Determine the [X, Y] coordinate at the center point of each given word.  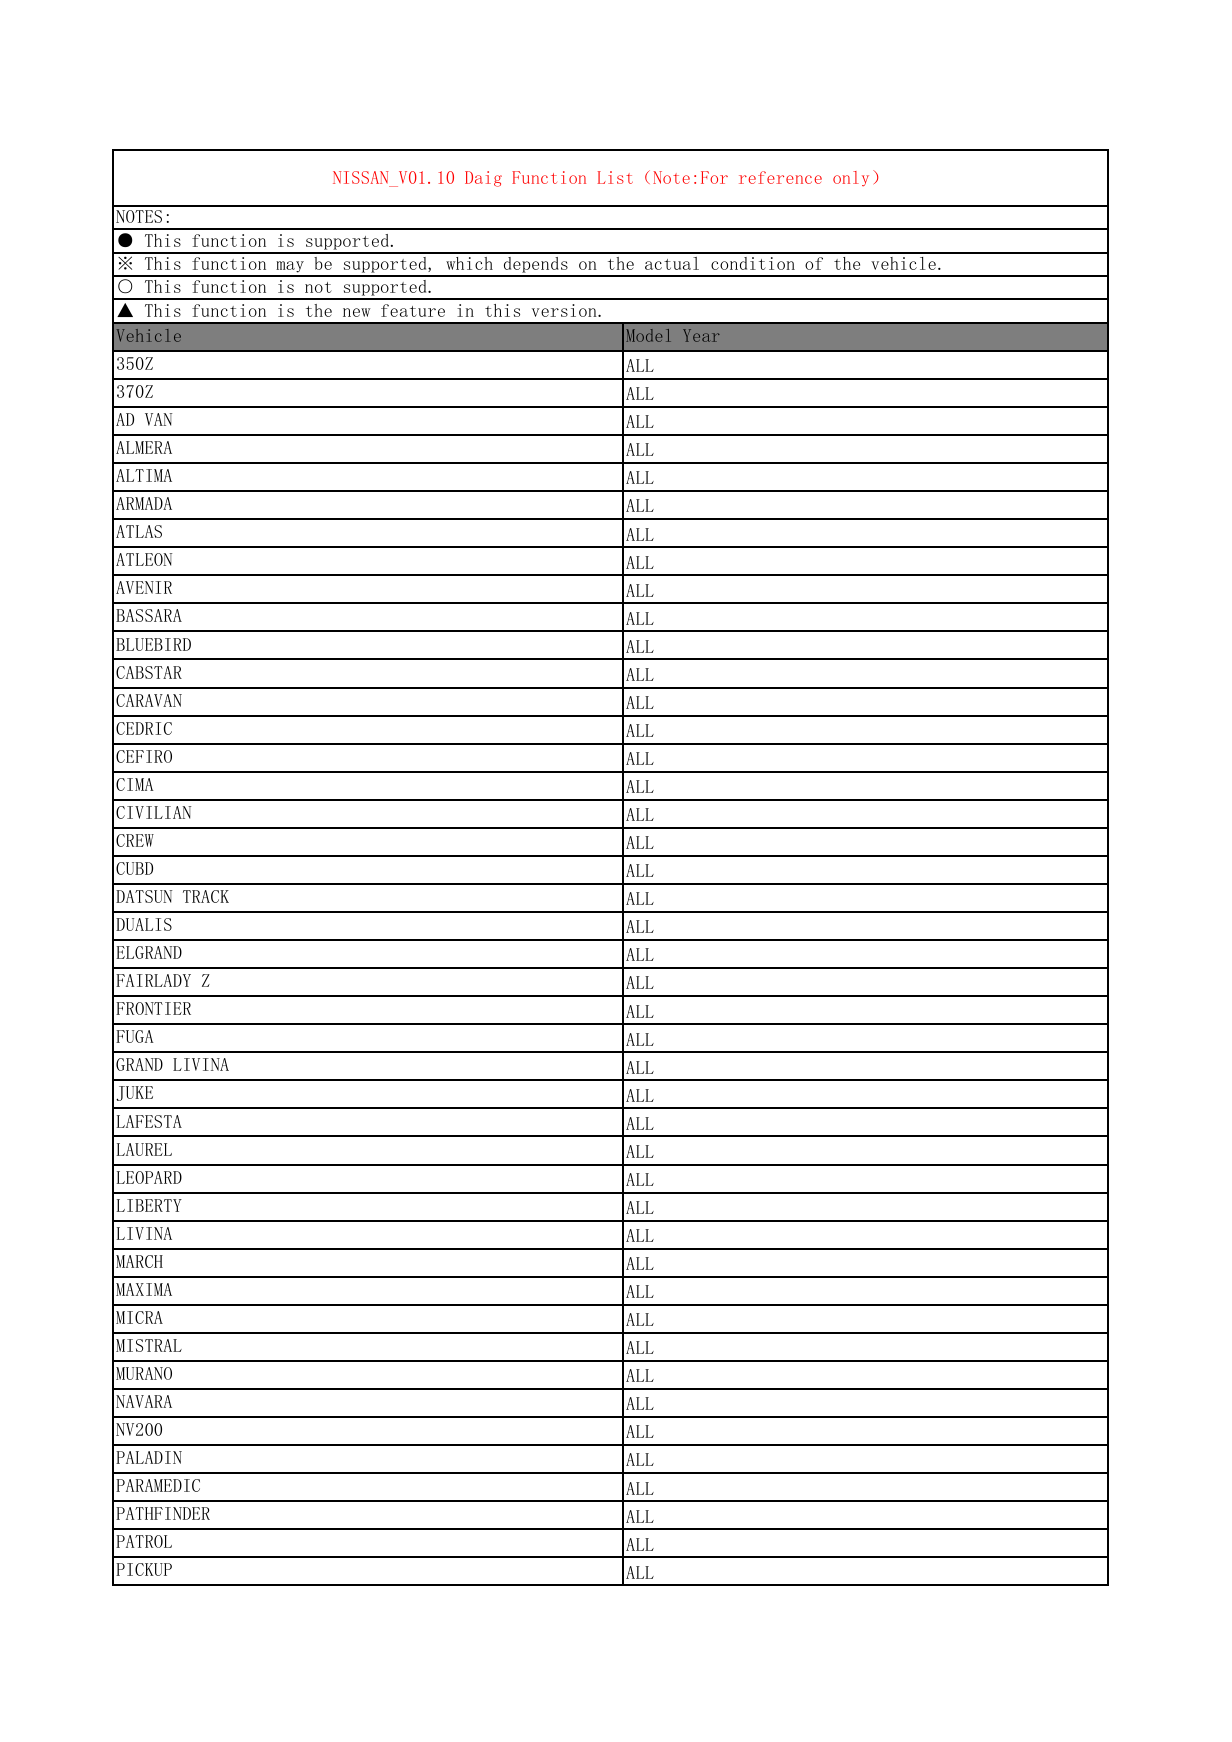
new [357, 312]
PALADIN [149, 1457]
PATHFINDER [163, 1513]
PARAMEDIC [158, 1485]
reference [780, 177]
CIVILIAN [153, 812]
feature [413, 310]
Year [701, 335]
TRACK [206, 896]
